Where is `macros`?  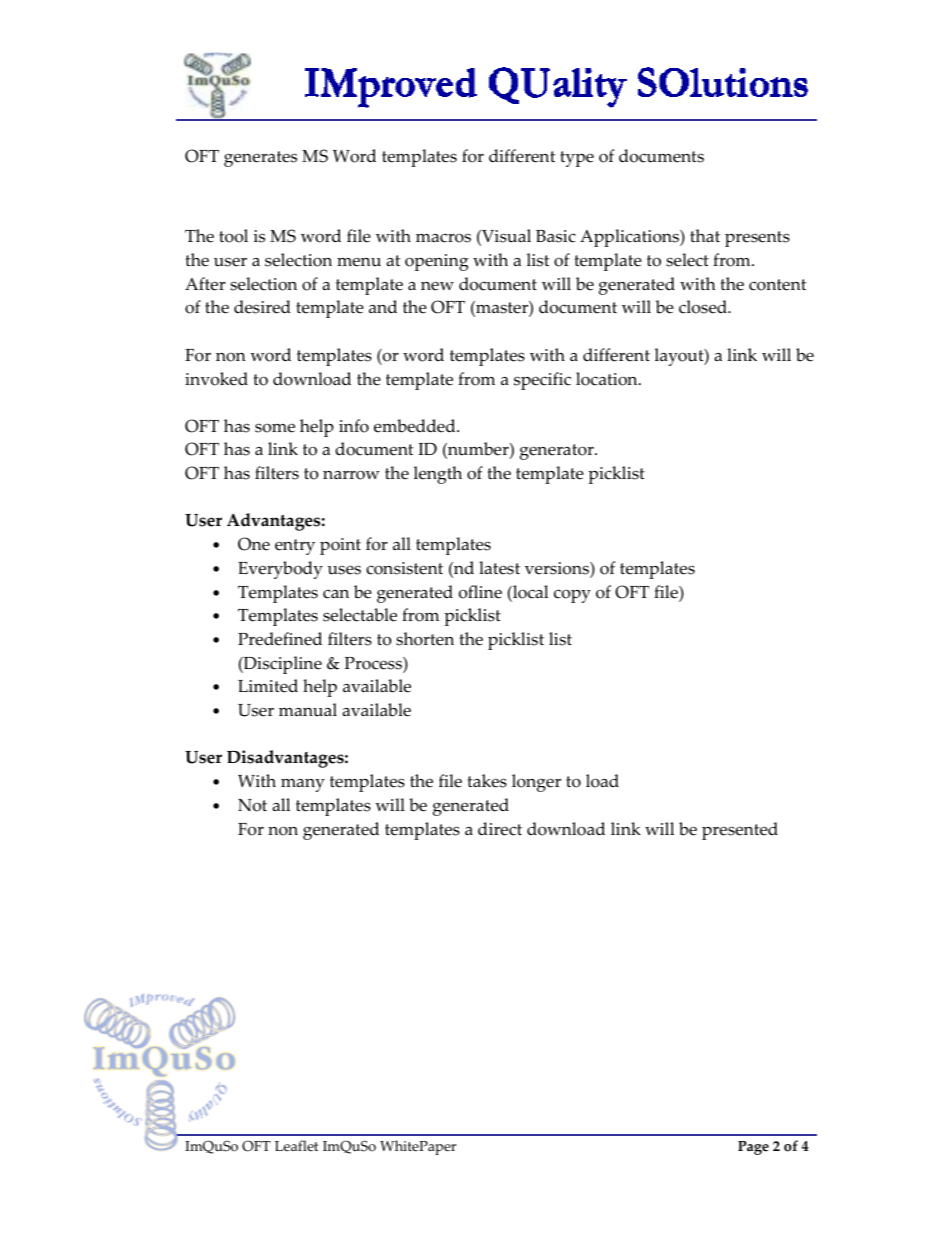 macros is located at coordinates (443, 238).
